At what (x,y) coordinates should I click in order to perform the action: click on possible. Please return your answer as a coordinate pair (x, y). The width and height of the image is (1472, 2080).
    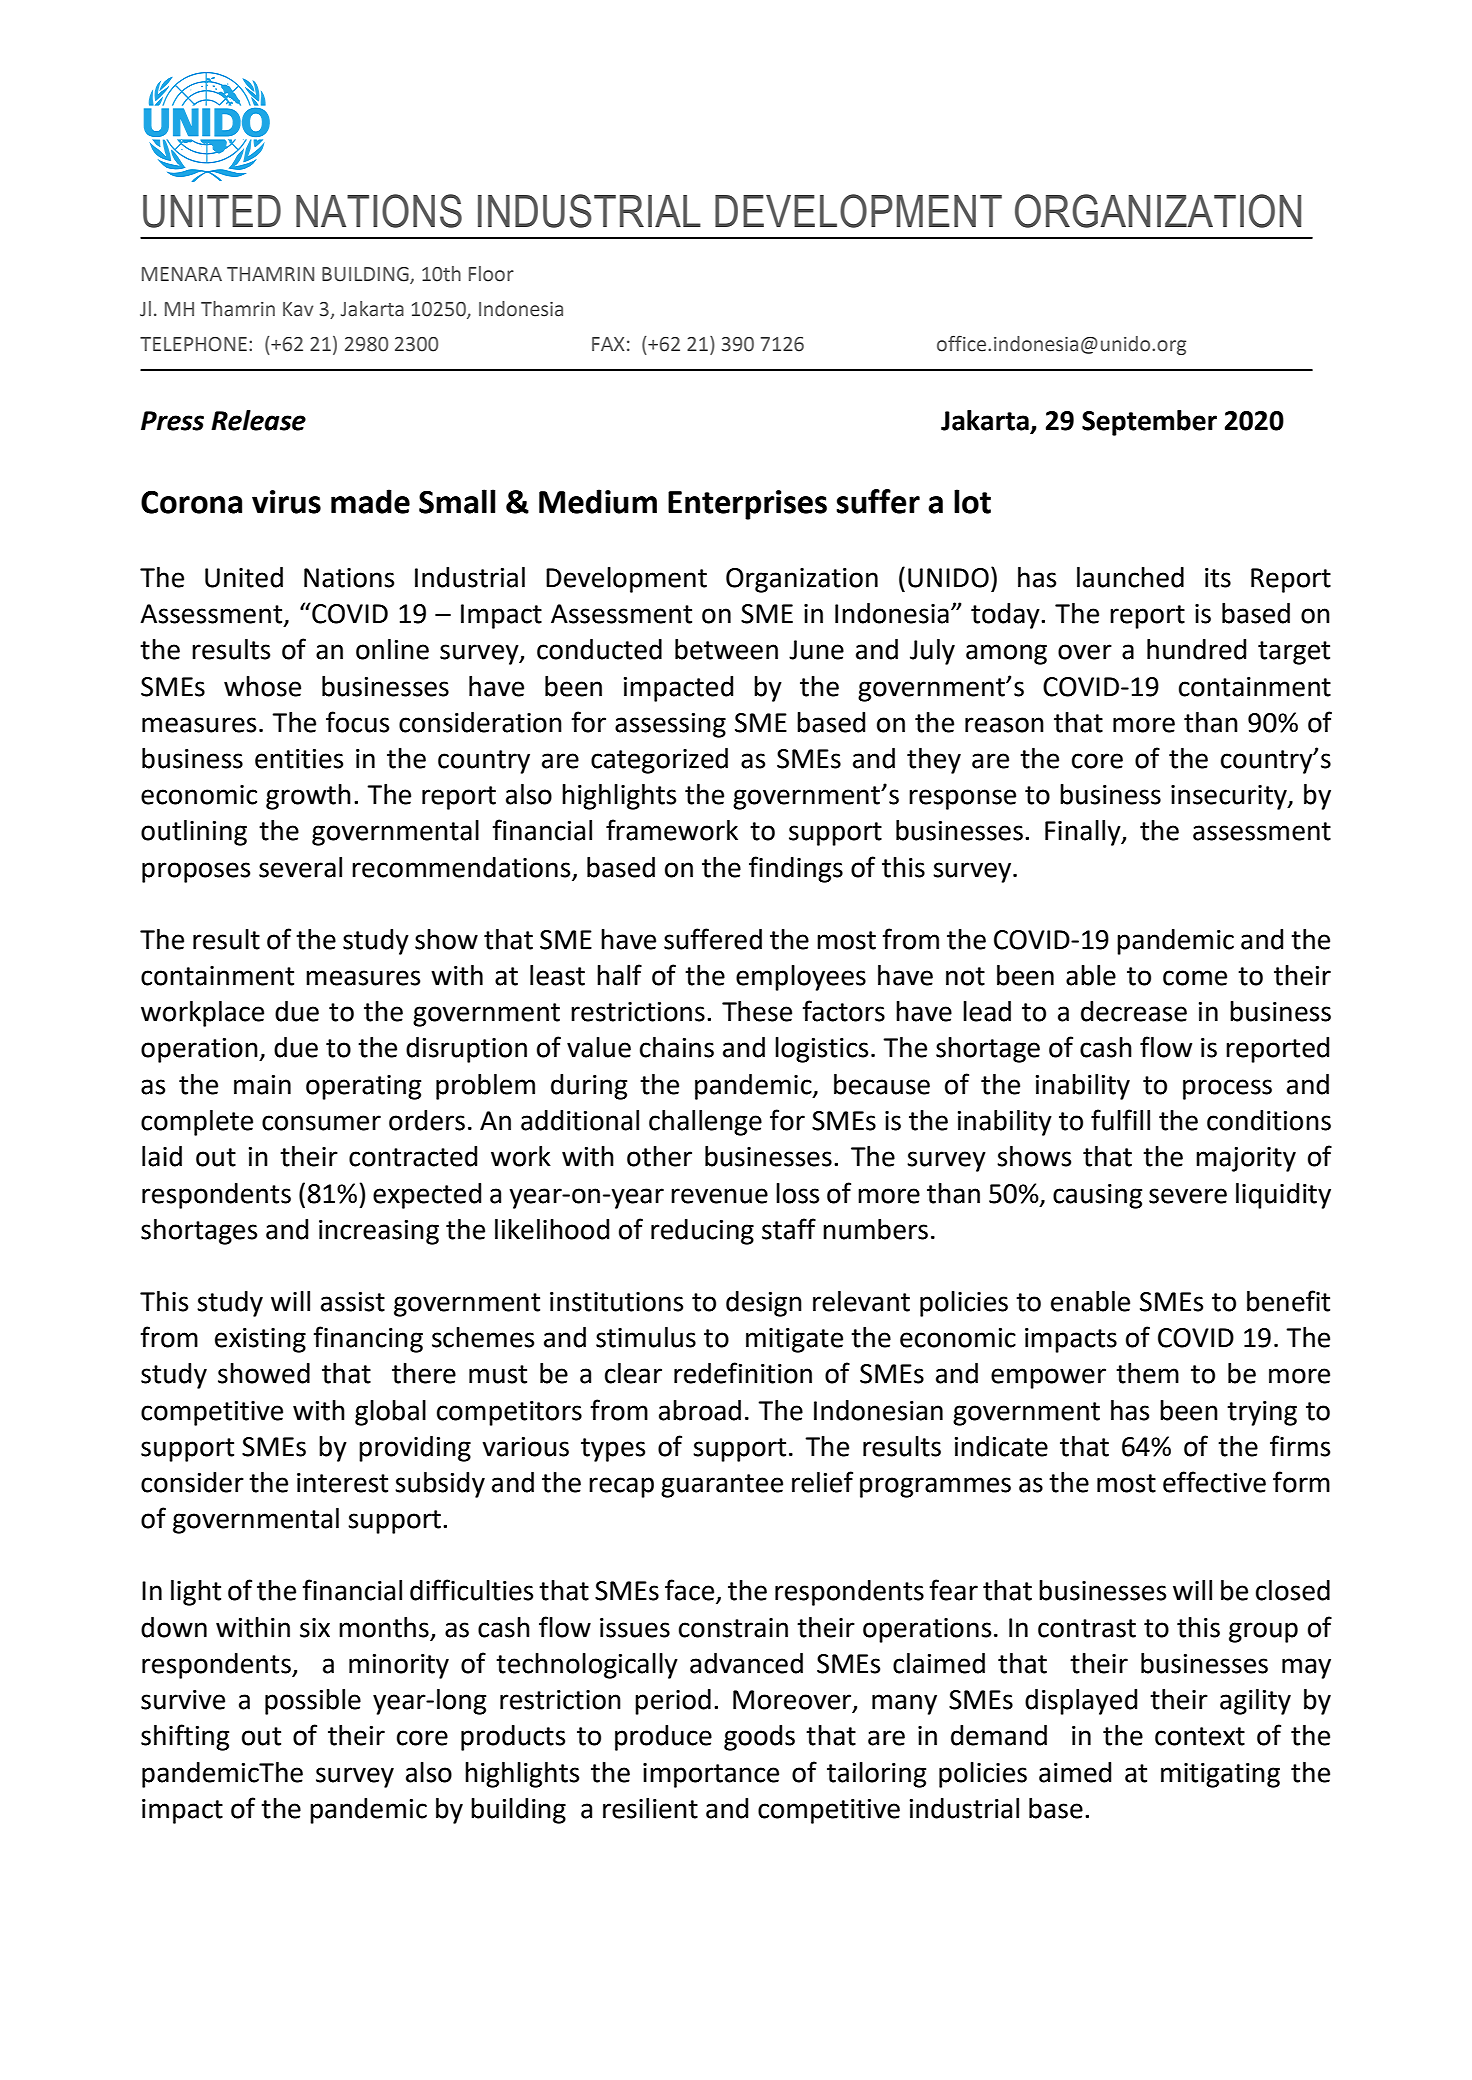
    Looking at the image, I should click on (313, 1702).
